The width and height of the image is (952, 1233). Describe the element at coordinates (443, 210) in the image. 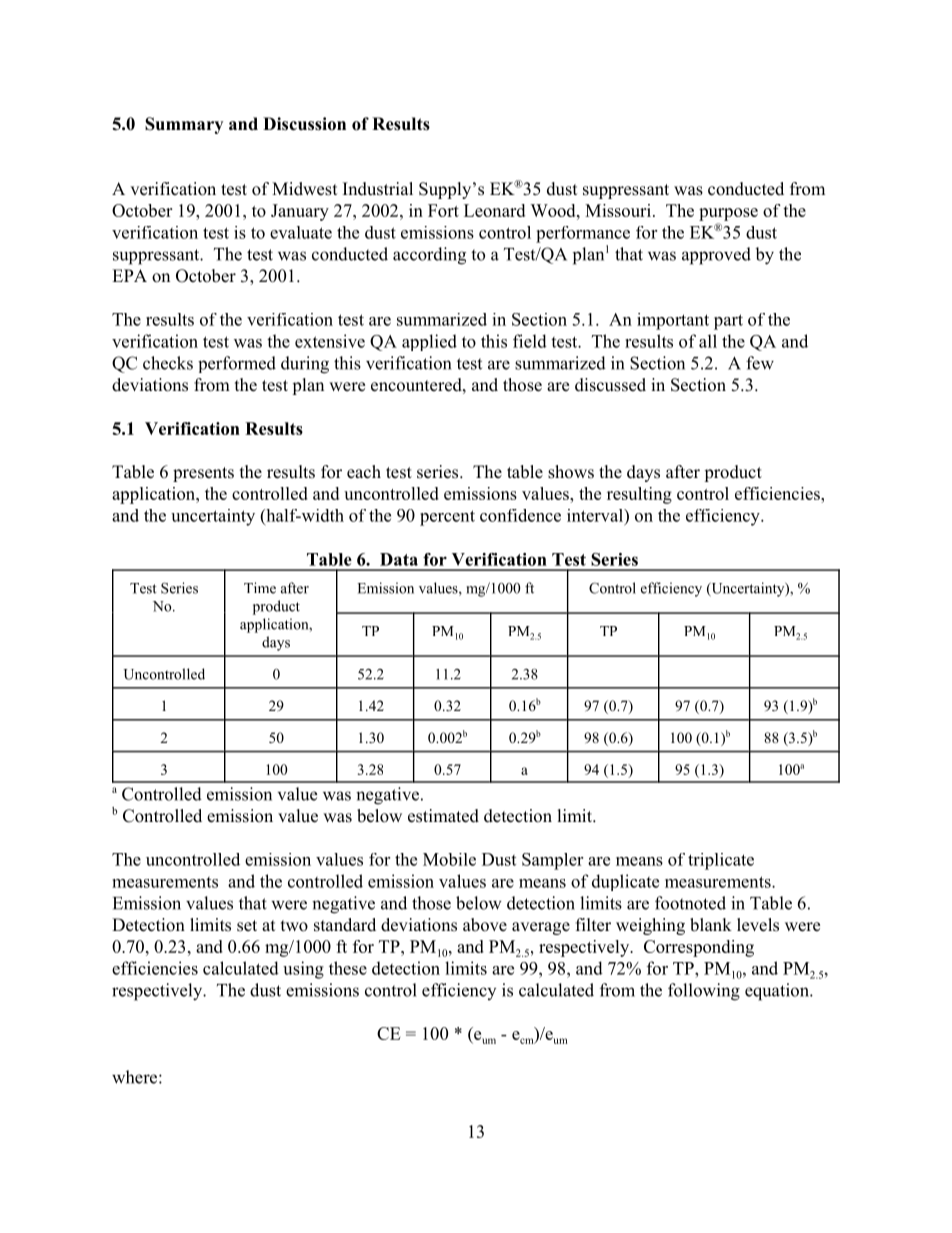

I see `Fort` at that location.
